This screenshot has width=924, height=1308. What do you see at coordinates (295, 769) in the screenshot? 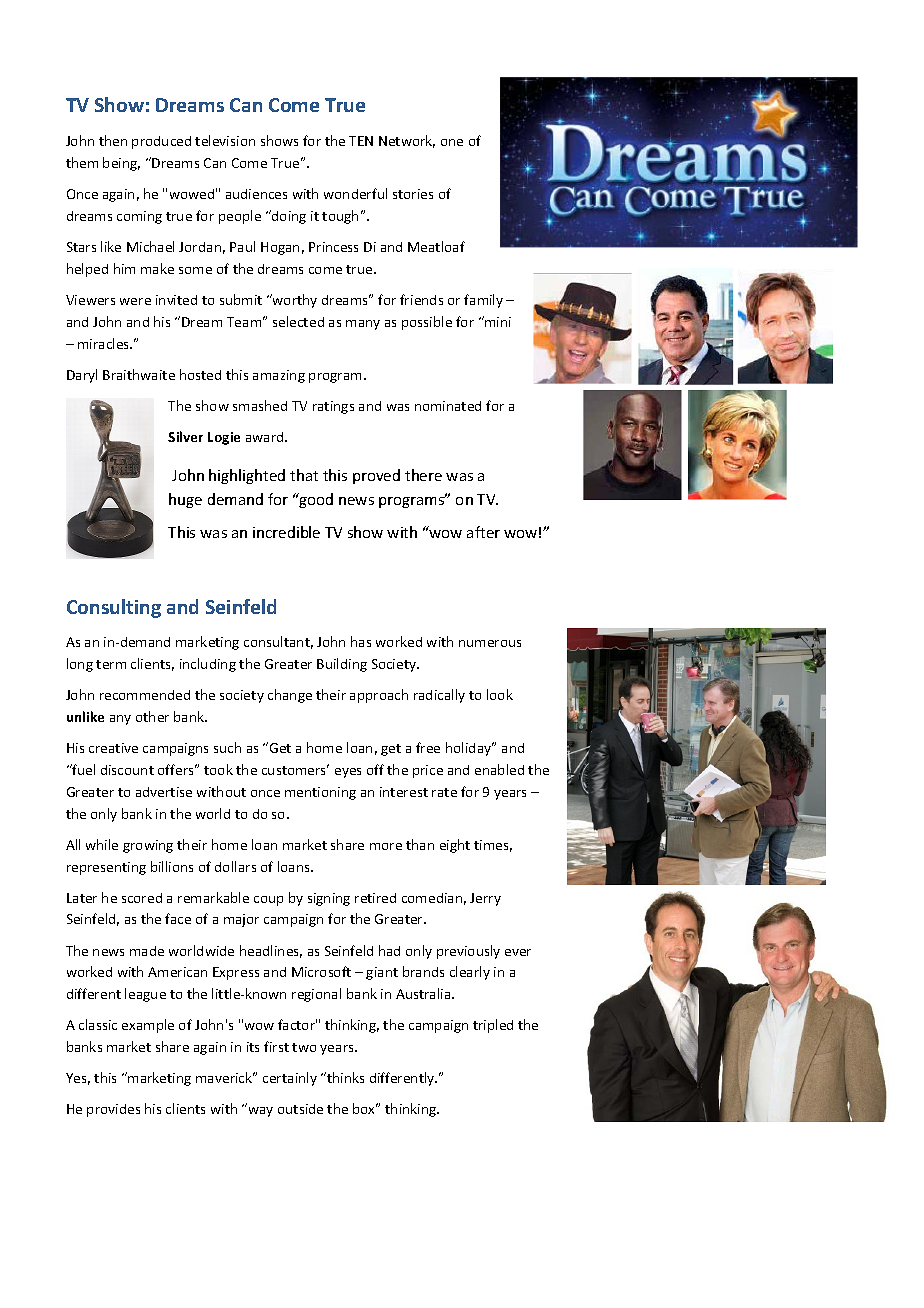
I see `customers` at bounding box center [295, 769].
